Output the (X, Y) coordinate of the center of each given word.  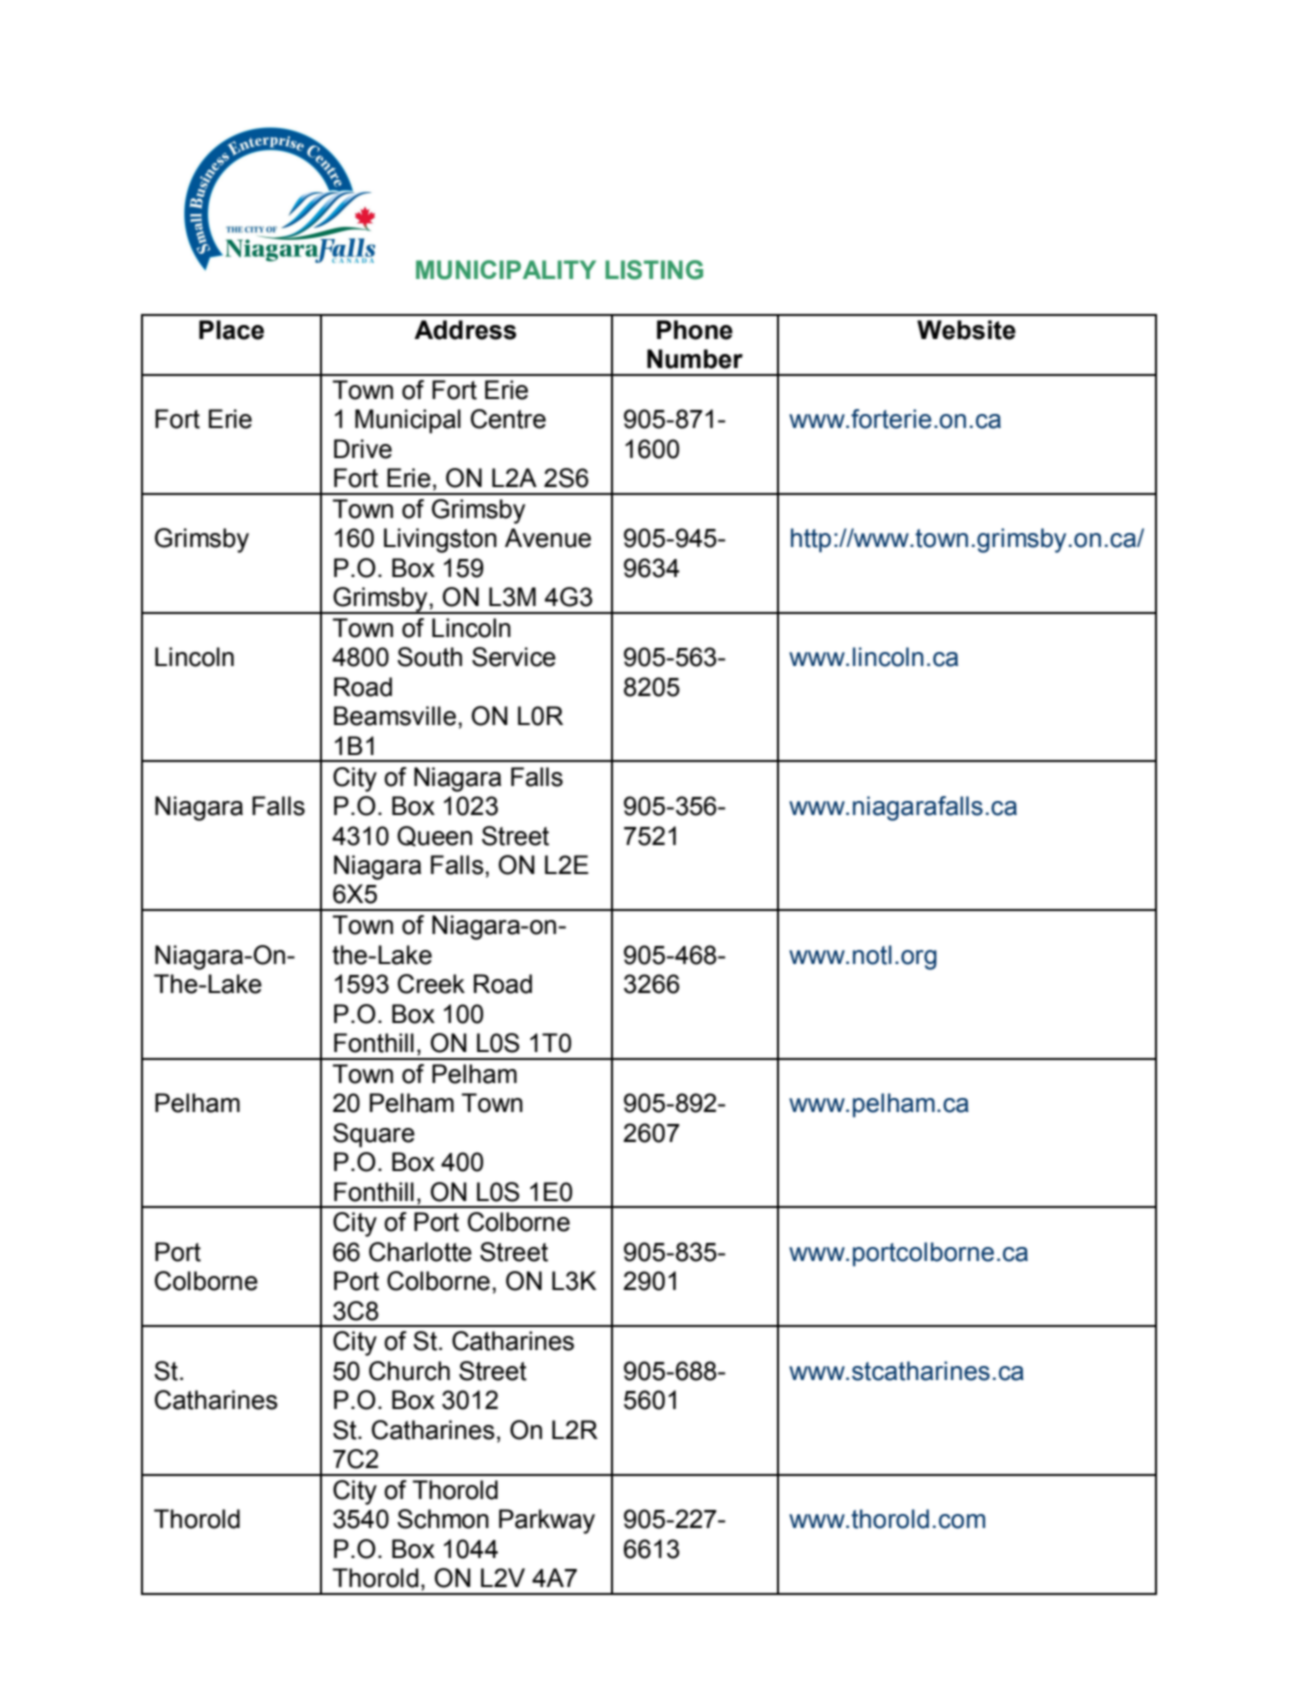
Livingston (440, 540)
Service (514, 657)
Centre (508, 419)
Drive (363, 449)
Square (374, 1135)
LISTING (654, 270)
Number (695, 359)
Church (409, 1371)
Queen (434, 836)
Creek (431, 984)
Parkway (547, 1521)
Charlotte (420, 1252)
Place (231, 330)
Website (966, 330)
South (429, 657)
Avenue (548, 538)
